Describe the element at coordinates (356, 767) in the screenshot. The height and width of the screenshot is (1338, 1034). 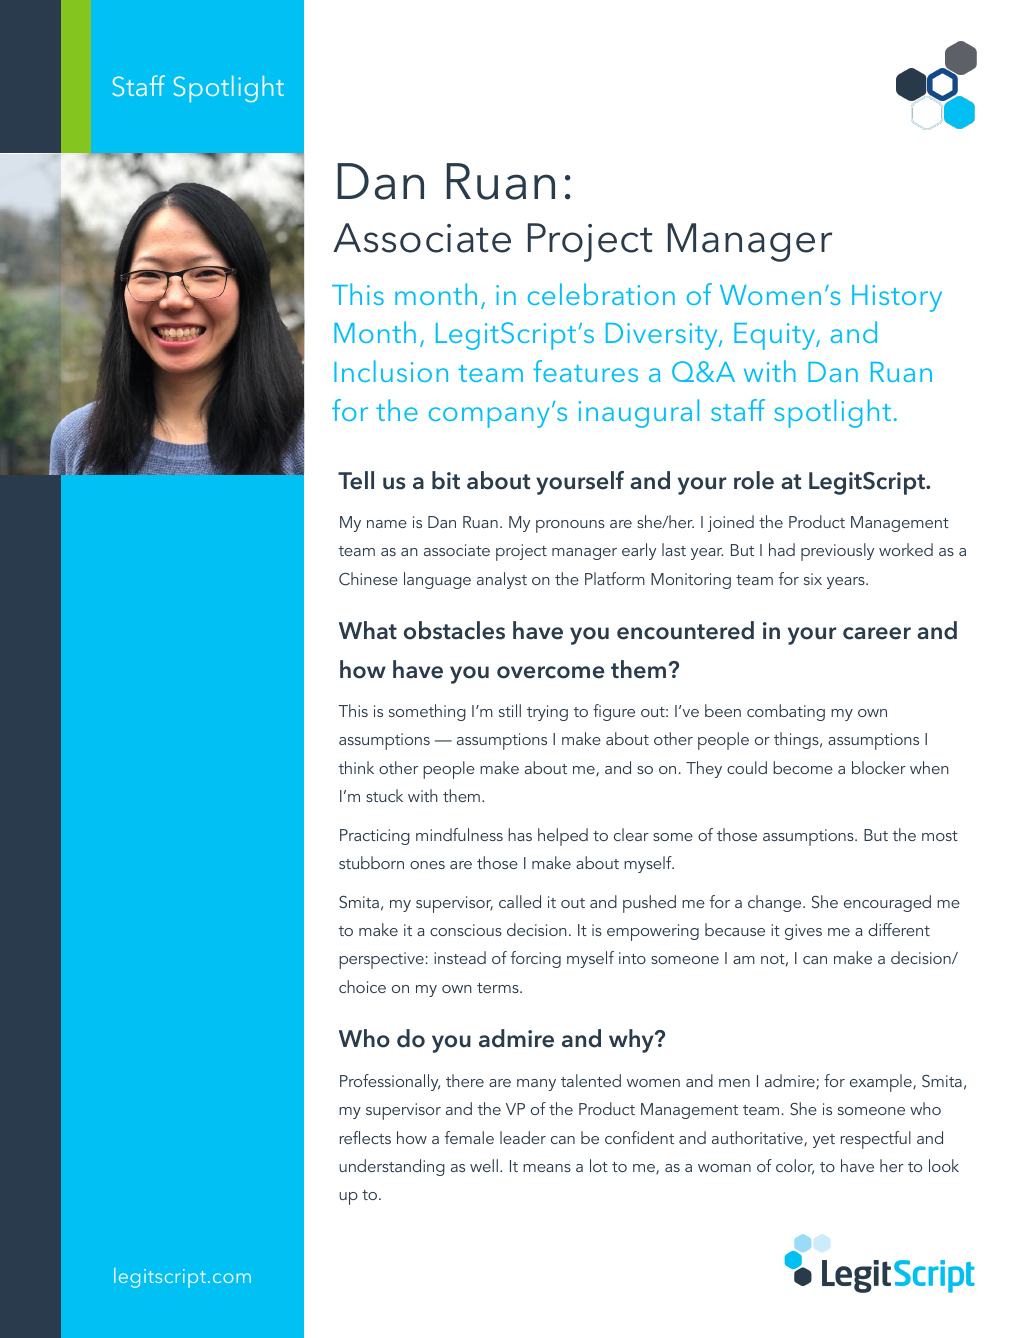
I see `think` at that location.
